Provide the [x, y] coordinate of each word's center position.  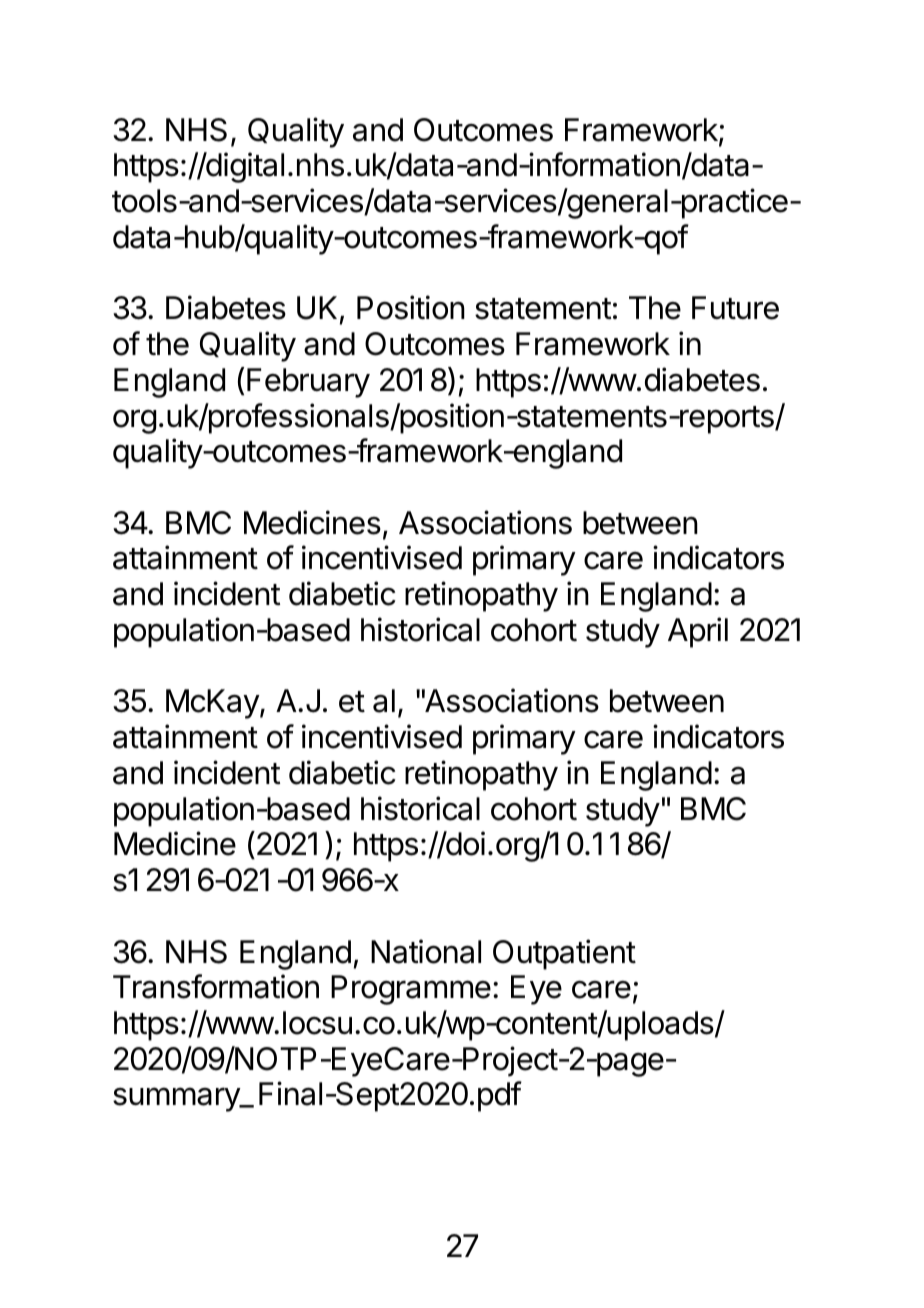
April [698, 632]
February [308, 383]
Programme [411, 990]
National [426, 951]
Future [735, 308]
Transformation [216, 986]
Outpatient [564, 954]
